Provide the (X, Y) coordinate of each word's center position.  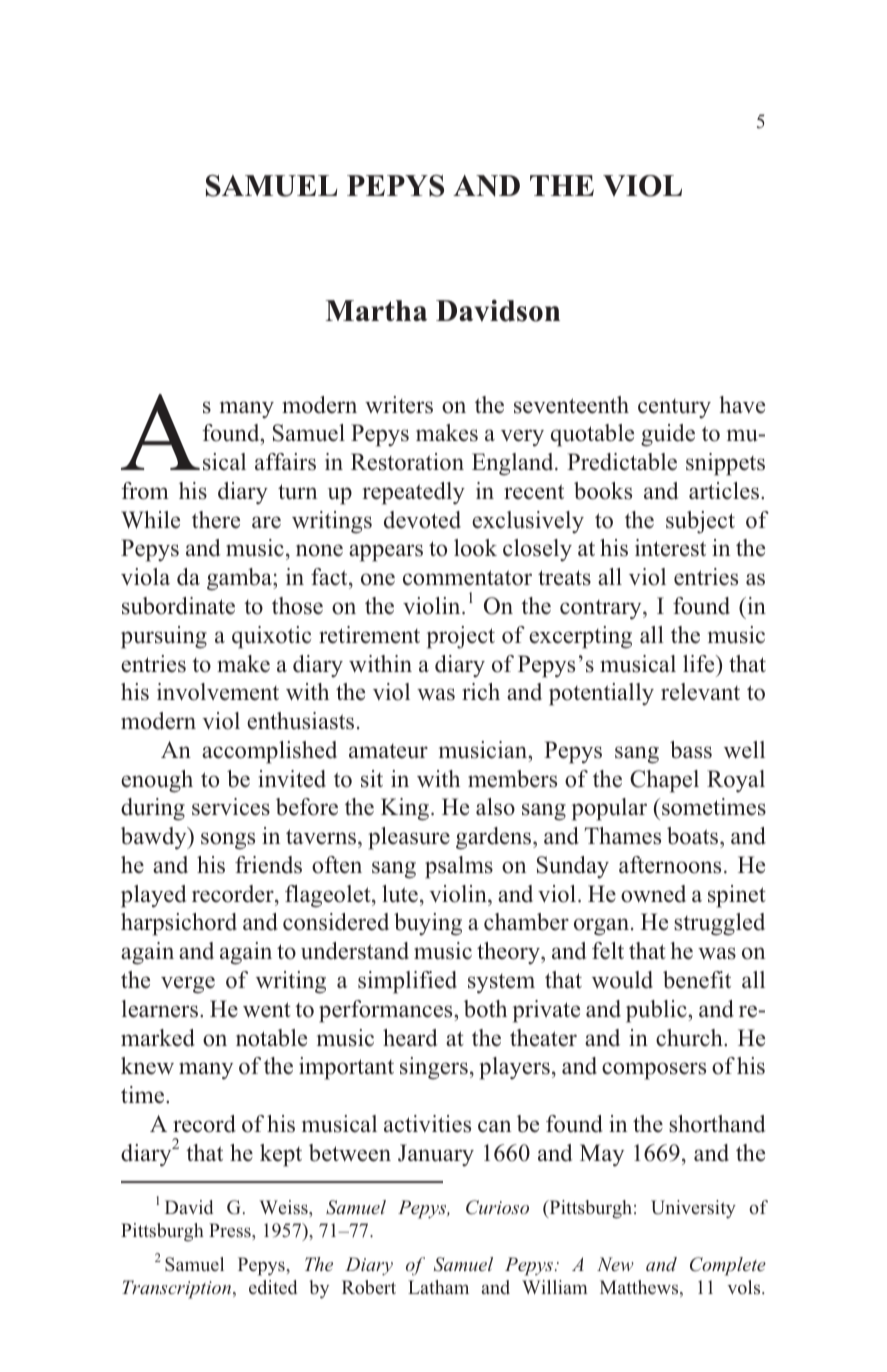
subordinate (178, 606)
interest (670, 548)
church (690, 1038)
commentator (467, 578)
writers (399, 405)
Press (231, 1230)
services (231, 807)
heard (410, 1038)
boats (694, 836)
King (406, 809)
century (674, 409)
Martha (376, 310)
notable (271, 1038)
